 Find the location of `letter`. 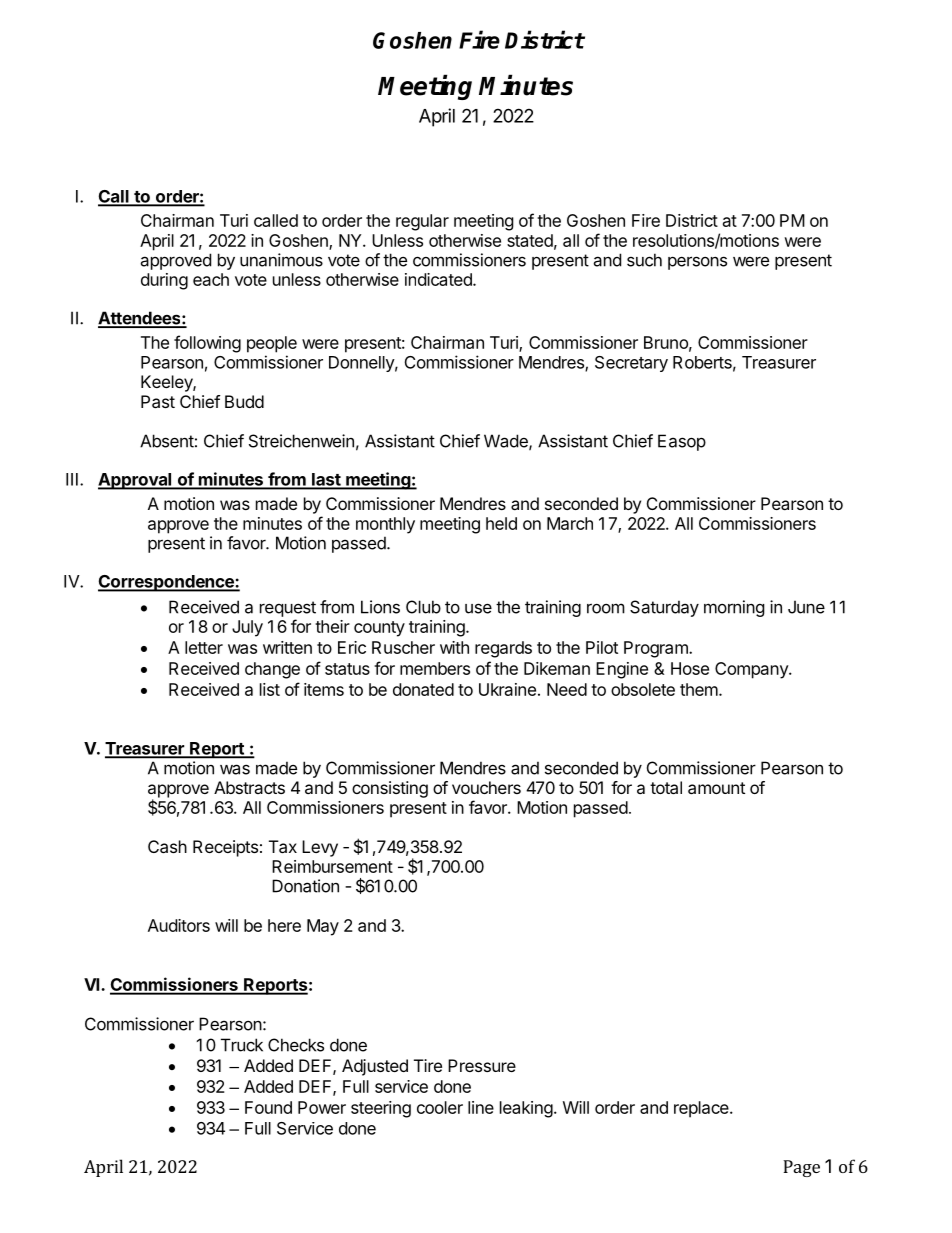

letter is located at coordinates (204, 647).
